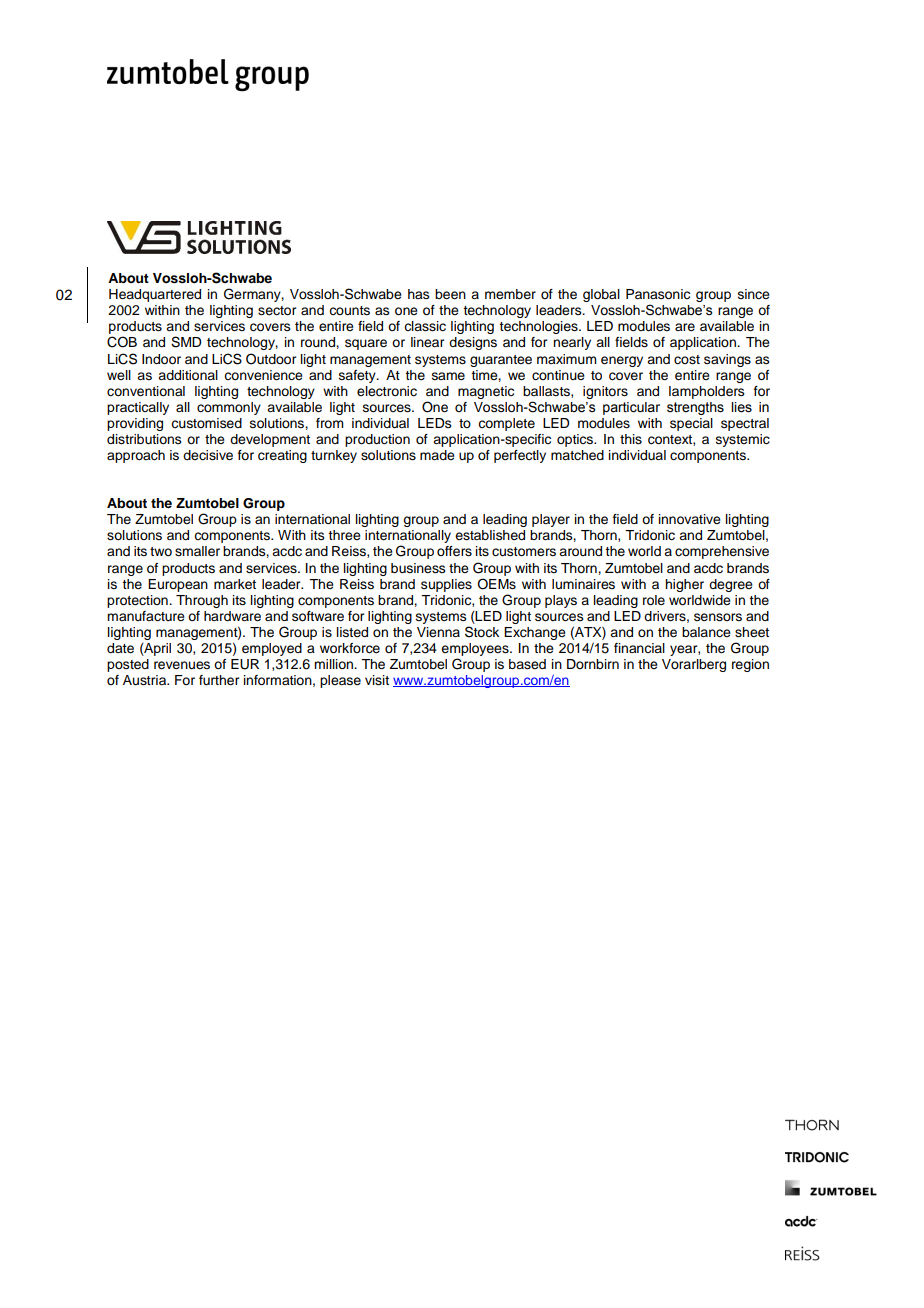  What do you see at coordinates (450, 294) in the document?
I see `been` at bounding box center [450, 294].
